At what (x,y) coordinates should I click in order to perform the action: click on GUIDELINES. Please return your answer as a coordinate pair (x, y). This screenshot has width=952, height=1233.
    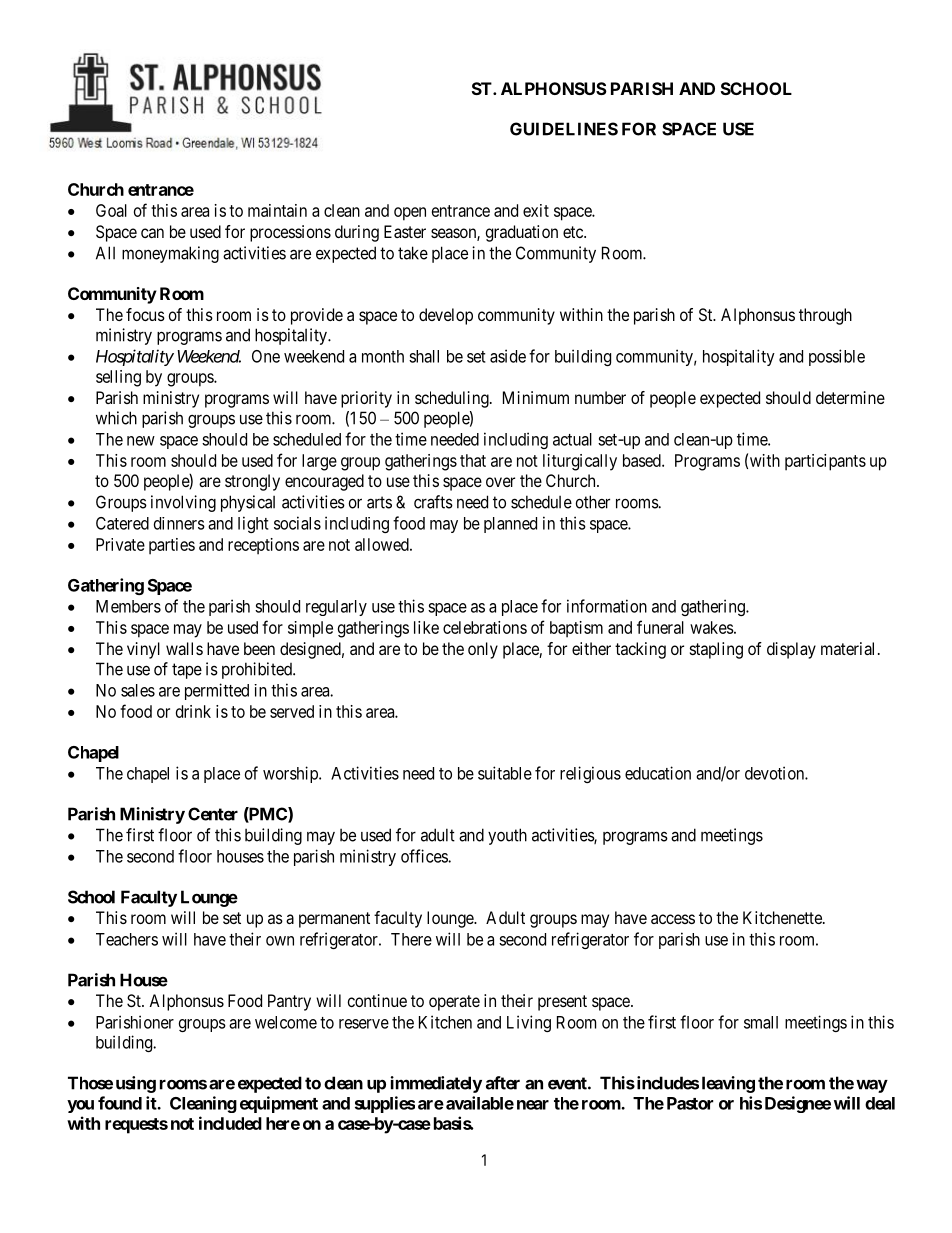
    Looking at the image, I should click on (564, 129).
